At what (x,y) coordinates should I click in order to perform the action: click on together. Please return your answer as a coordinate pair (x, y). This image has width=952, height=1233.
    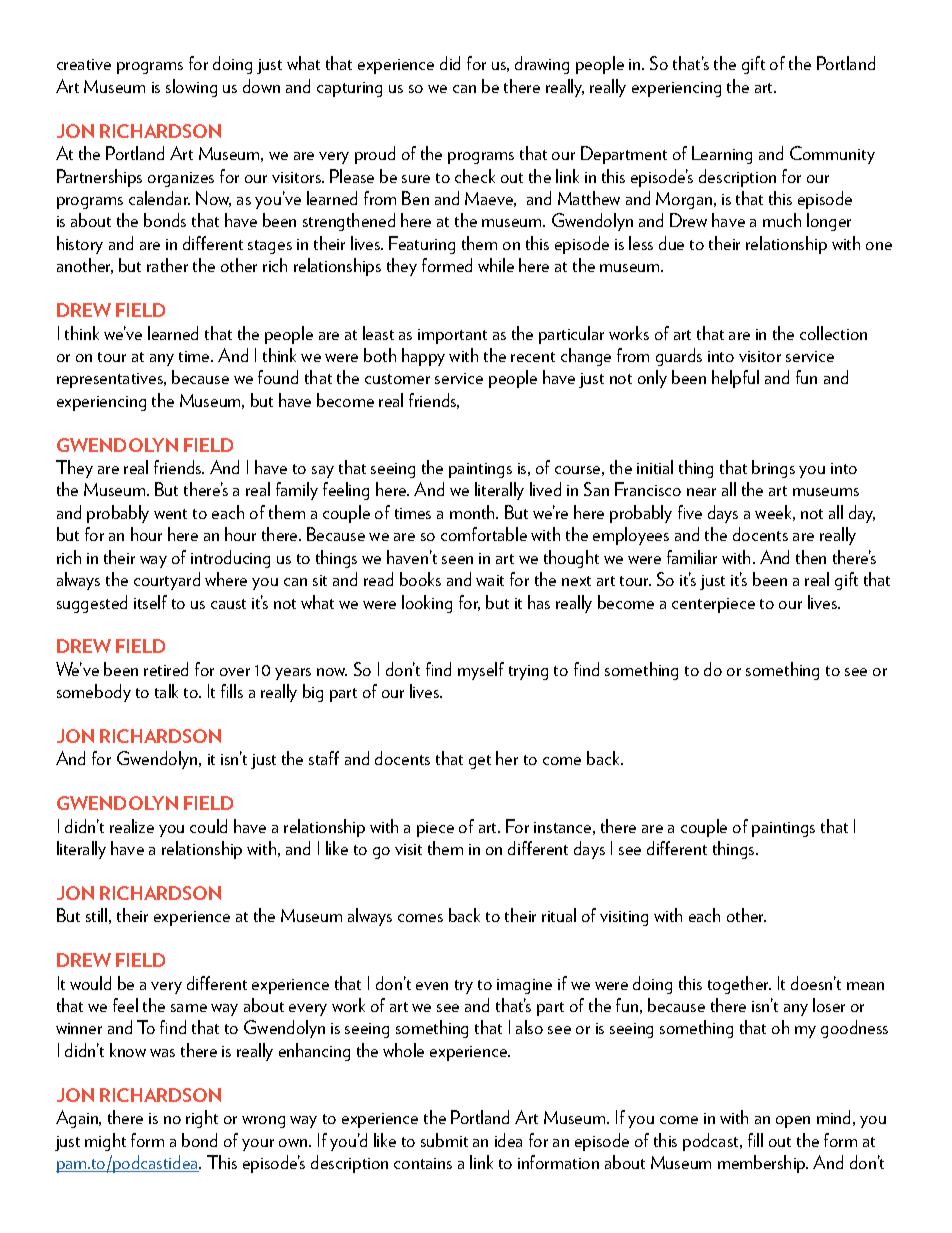
    Looking at the image, I should click on (739, 985).
